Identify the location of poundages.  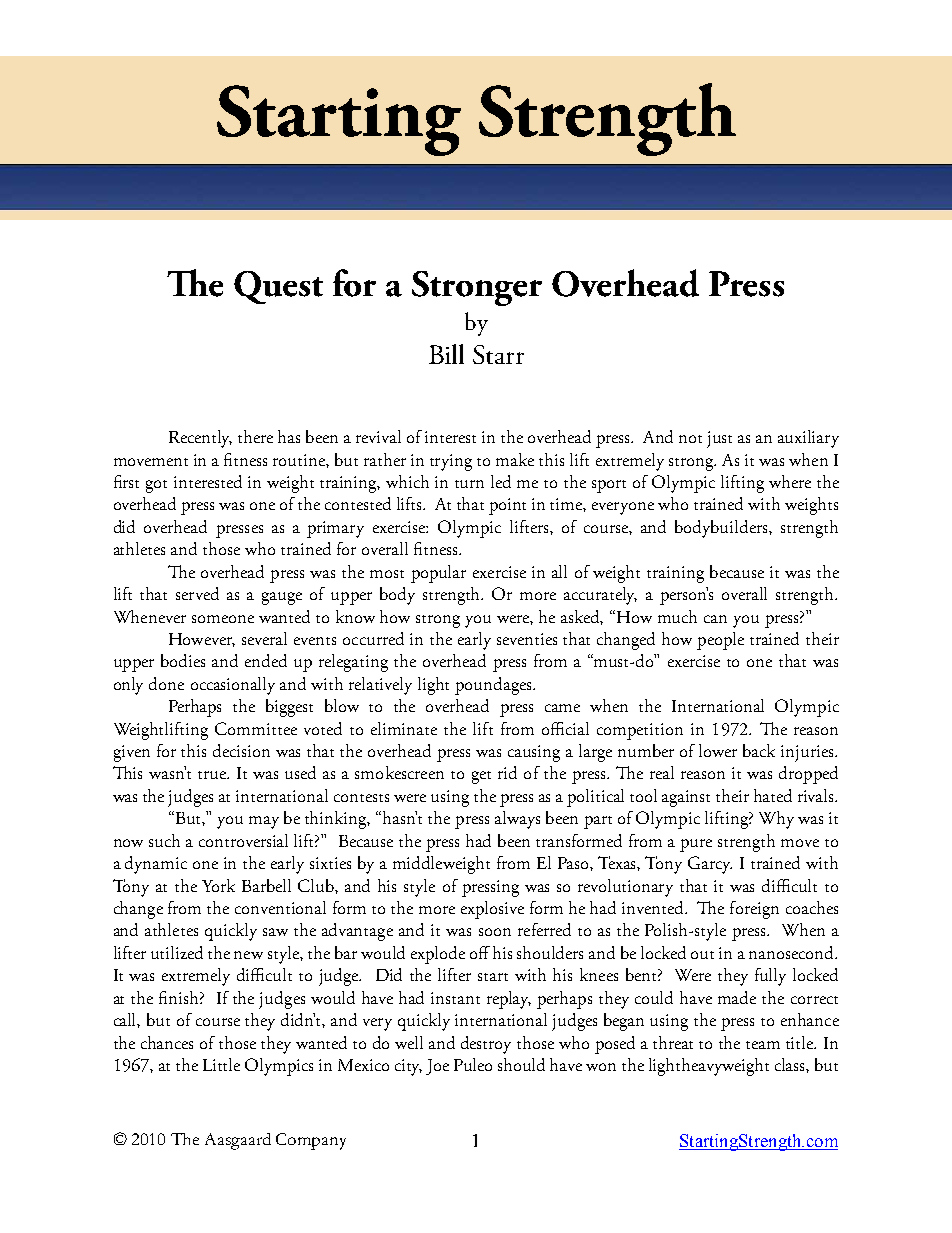
(494, 686).
